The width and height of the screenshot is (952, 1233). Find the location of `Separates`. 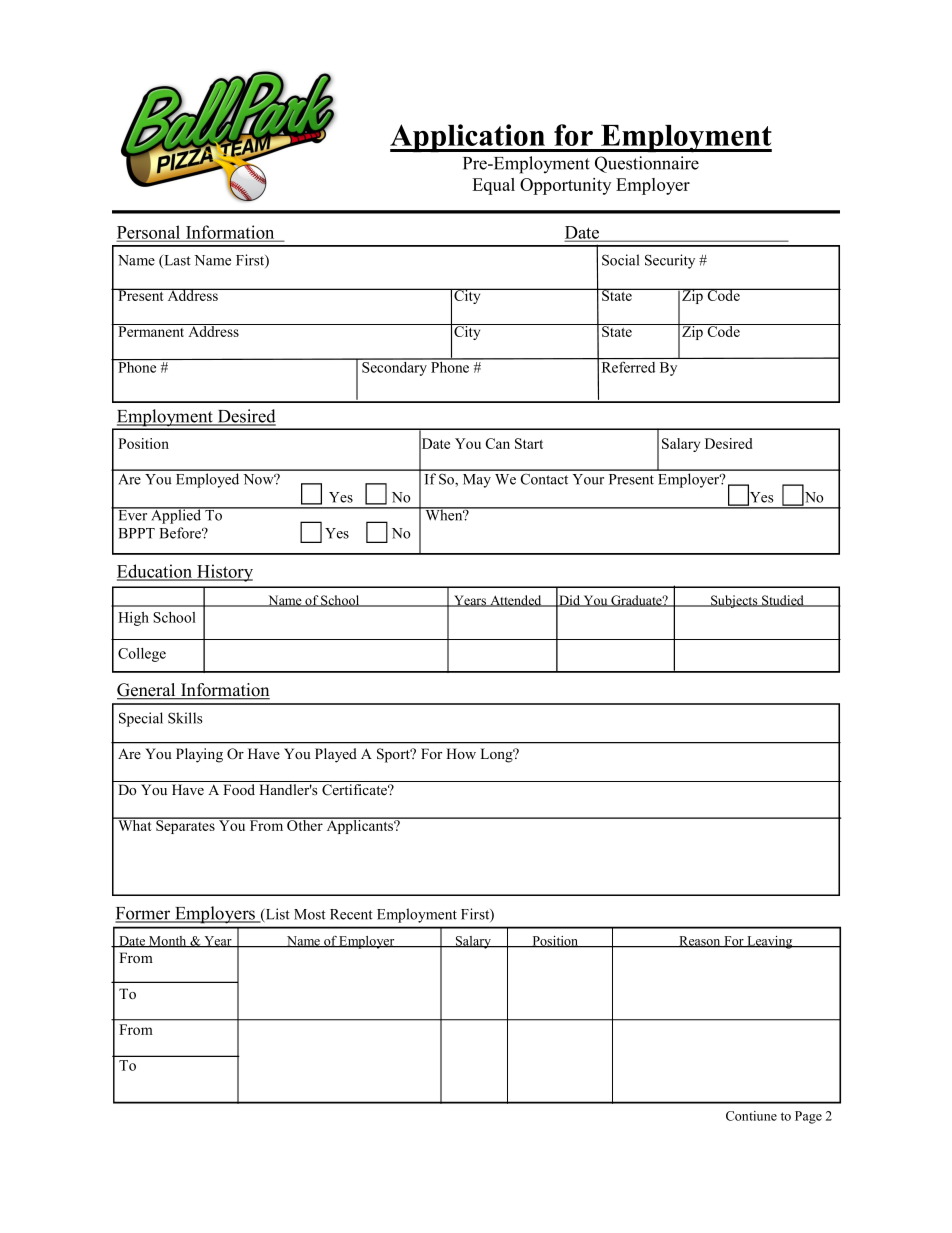

Separates is located at coordinates (185, 826).
